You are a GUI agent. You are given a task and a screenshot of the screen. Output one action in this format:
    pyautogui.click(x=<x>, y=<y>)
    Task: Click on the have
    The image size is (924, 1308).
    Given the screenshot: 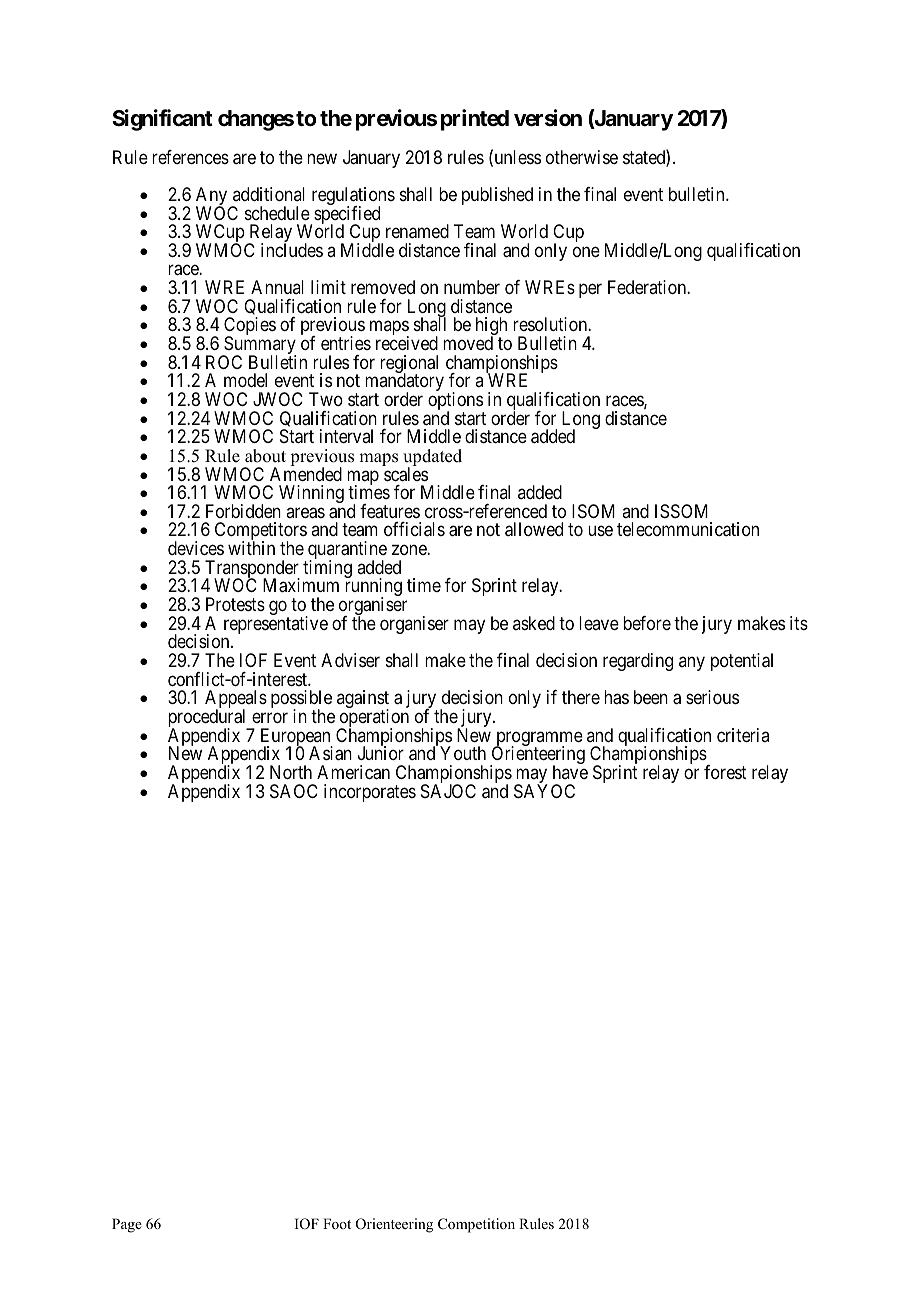 What is the action you would take?
    pyautogui.click(x=570, y=772)
